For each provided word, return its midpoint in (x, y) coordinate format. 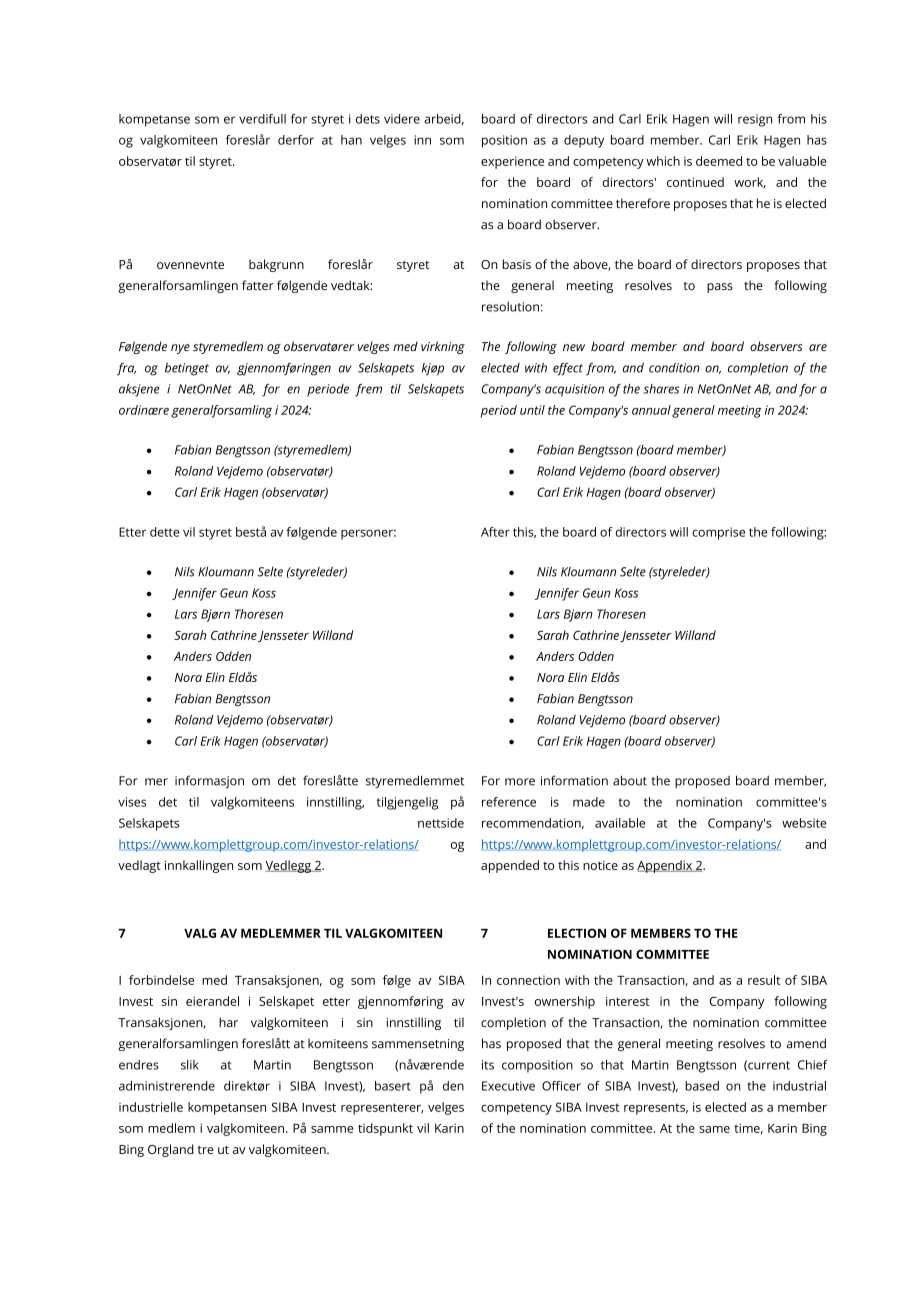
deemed (719, 161)
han (351, 140)
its (488, 1065)
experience (512, 162)
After (495, 532)
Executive (508, 1086)
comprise (718, 533)
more (520, 782)
